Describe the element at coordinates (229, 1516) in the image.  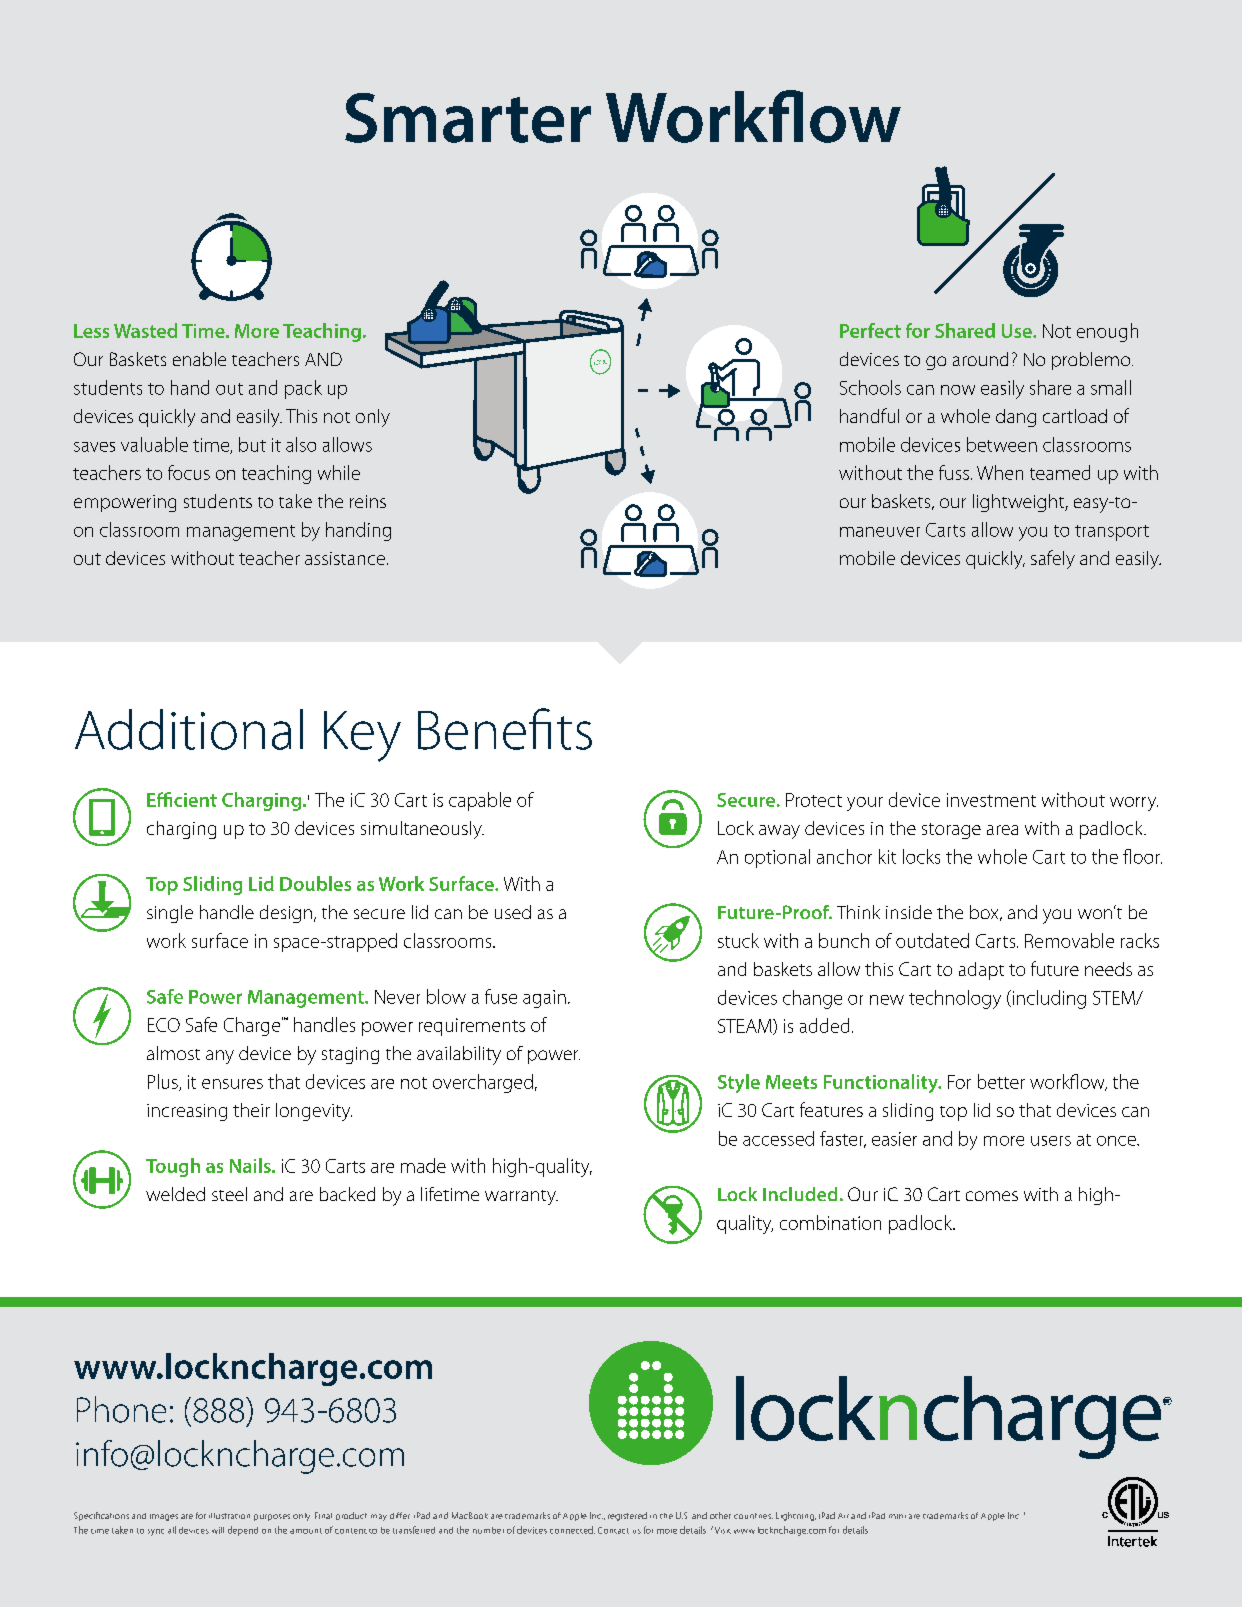
I see `illustration` at that location.
